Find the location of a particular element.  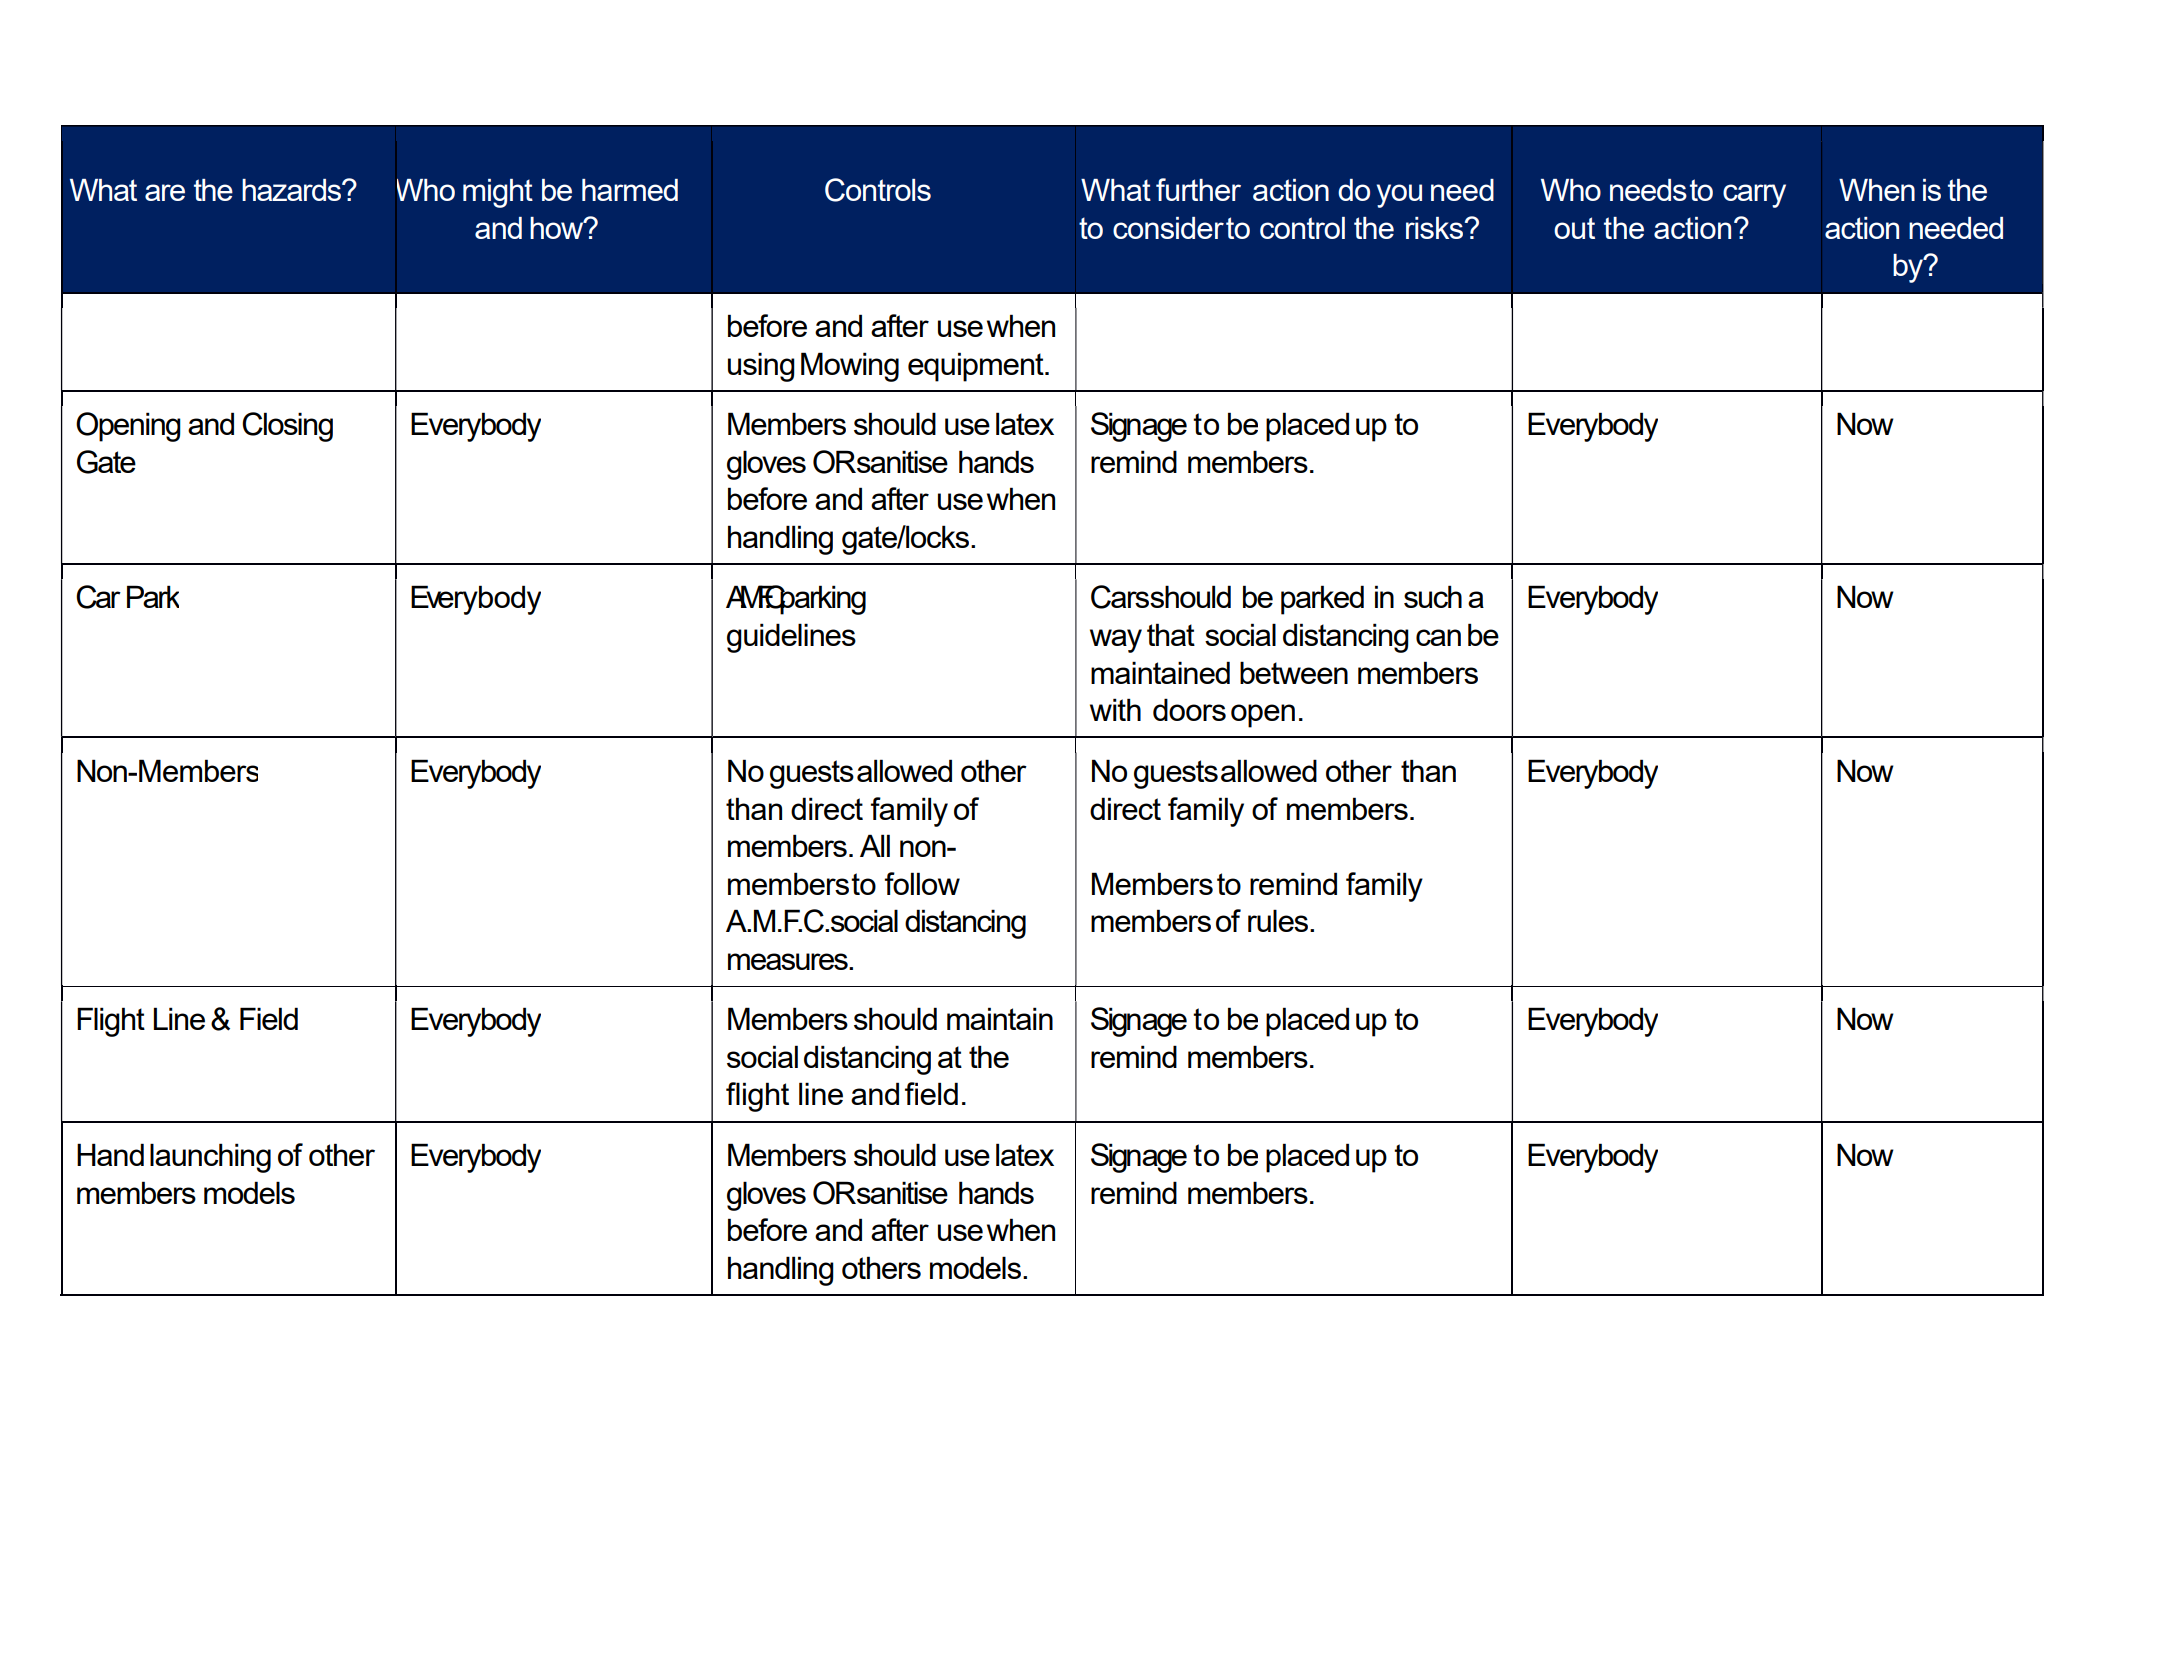

out is located at coordinates (1574, 228).
